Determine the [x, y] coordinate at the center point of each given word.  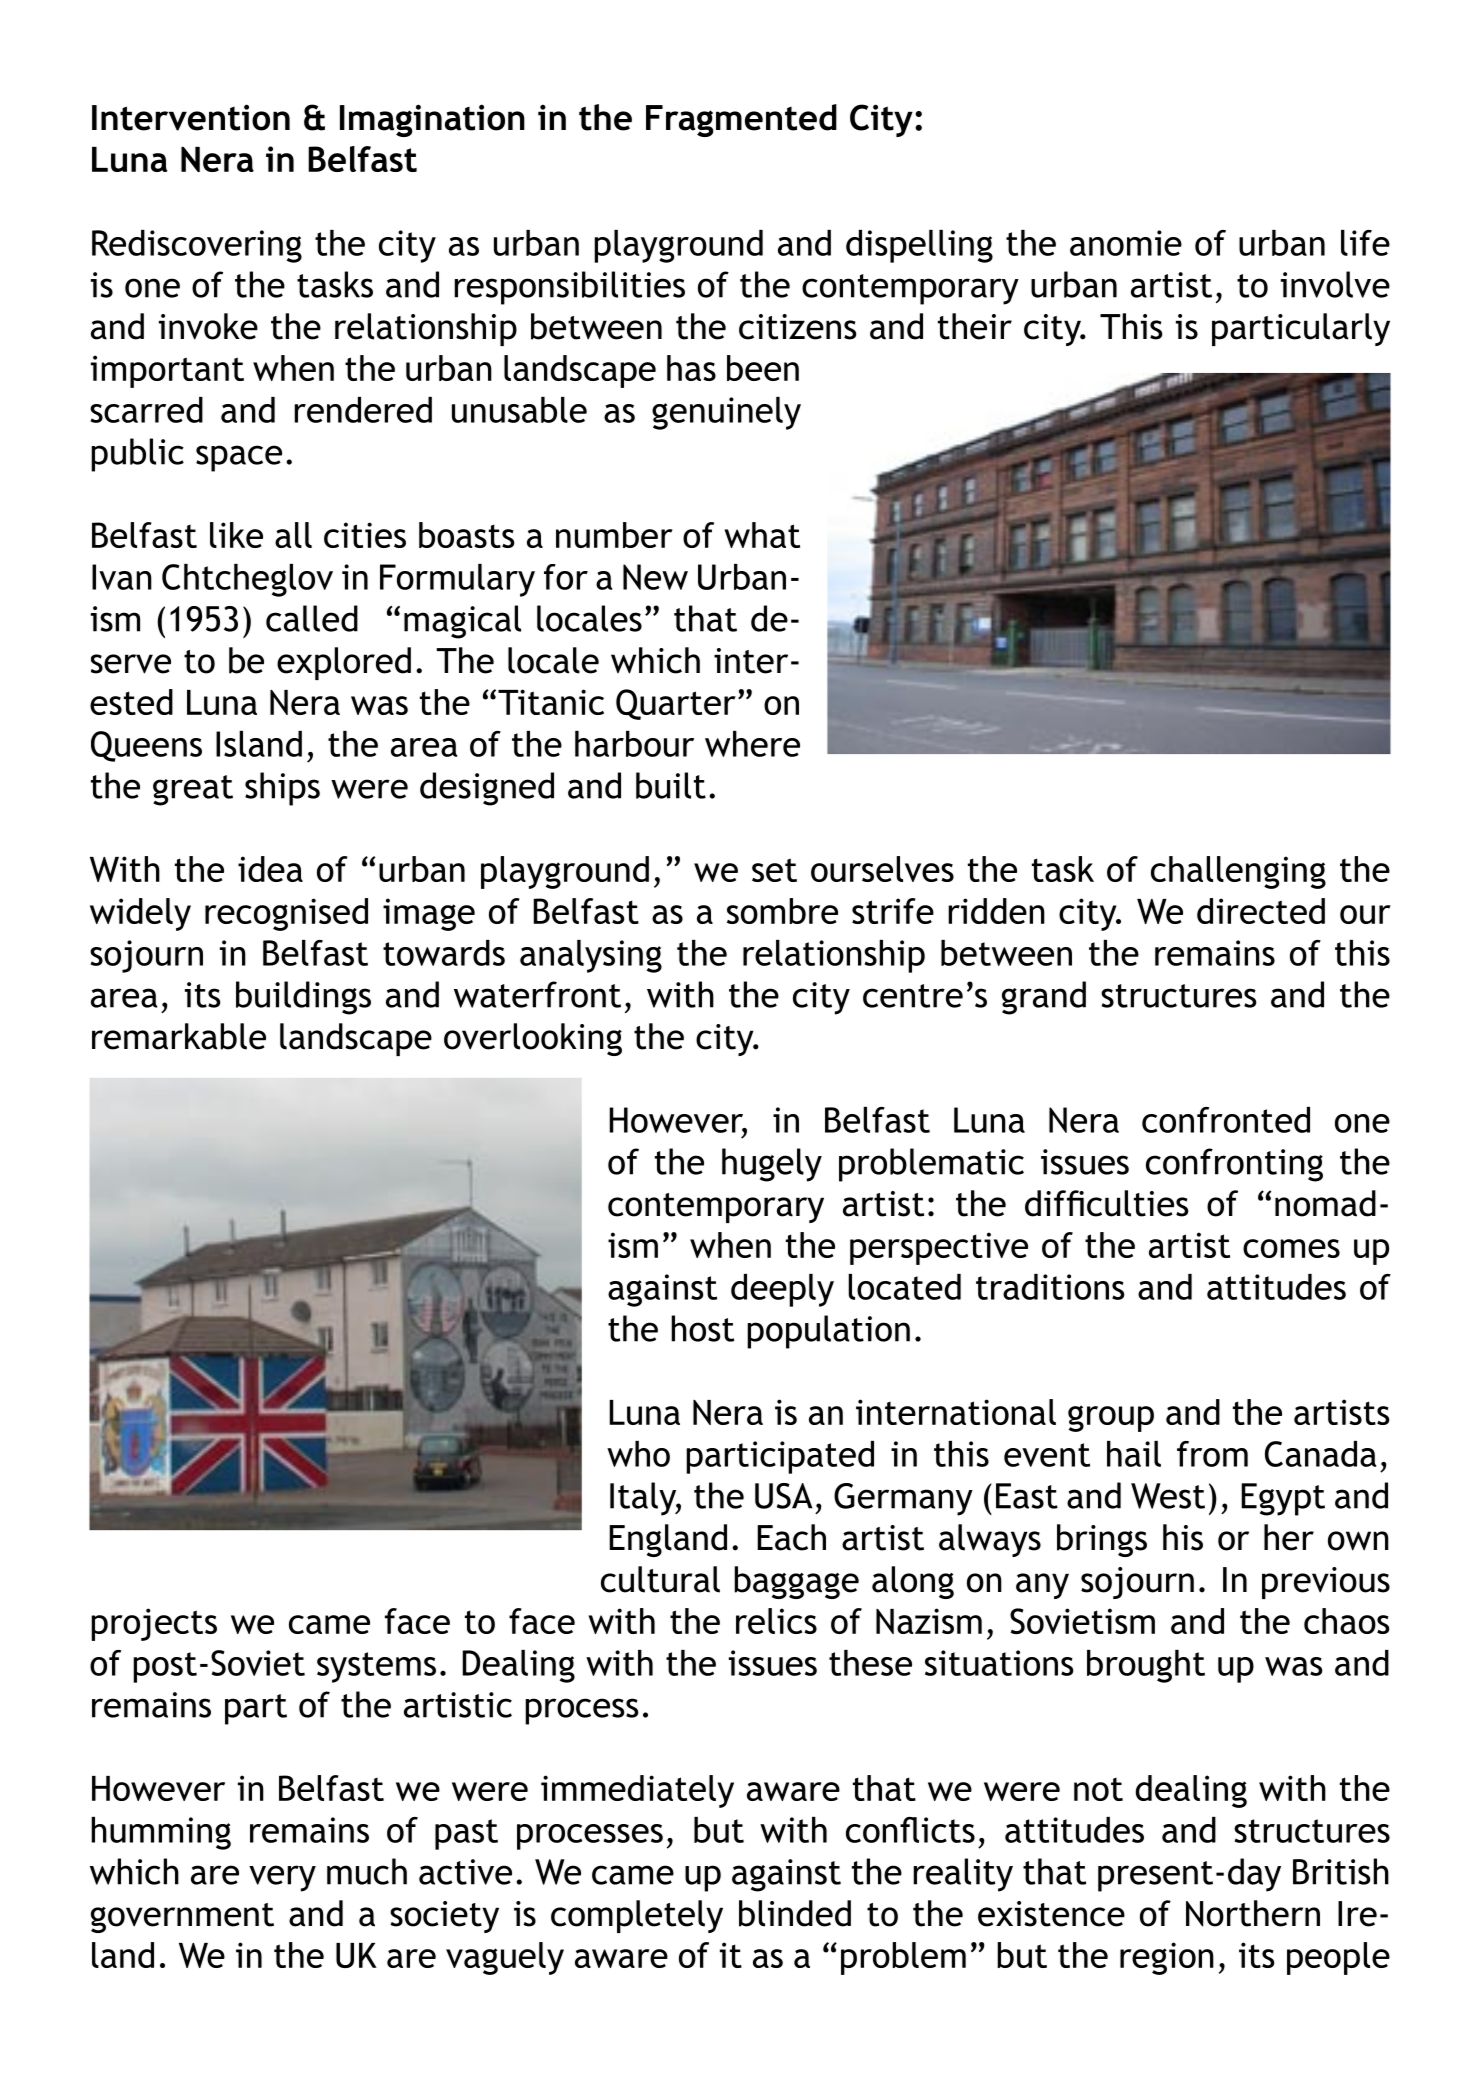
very [282, 1878]
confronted [1226, 1120]
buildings [303, 998]
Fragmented [741, 120]
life [1365, 243]
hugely [772, 1165]
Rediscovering [197, 246]
